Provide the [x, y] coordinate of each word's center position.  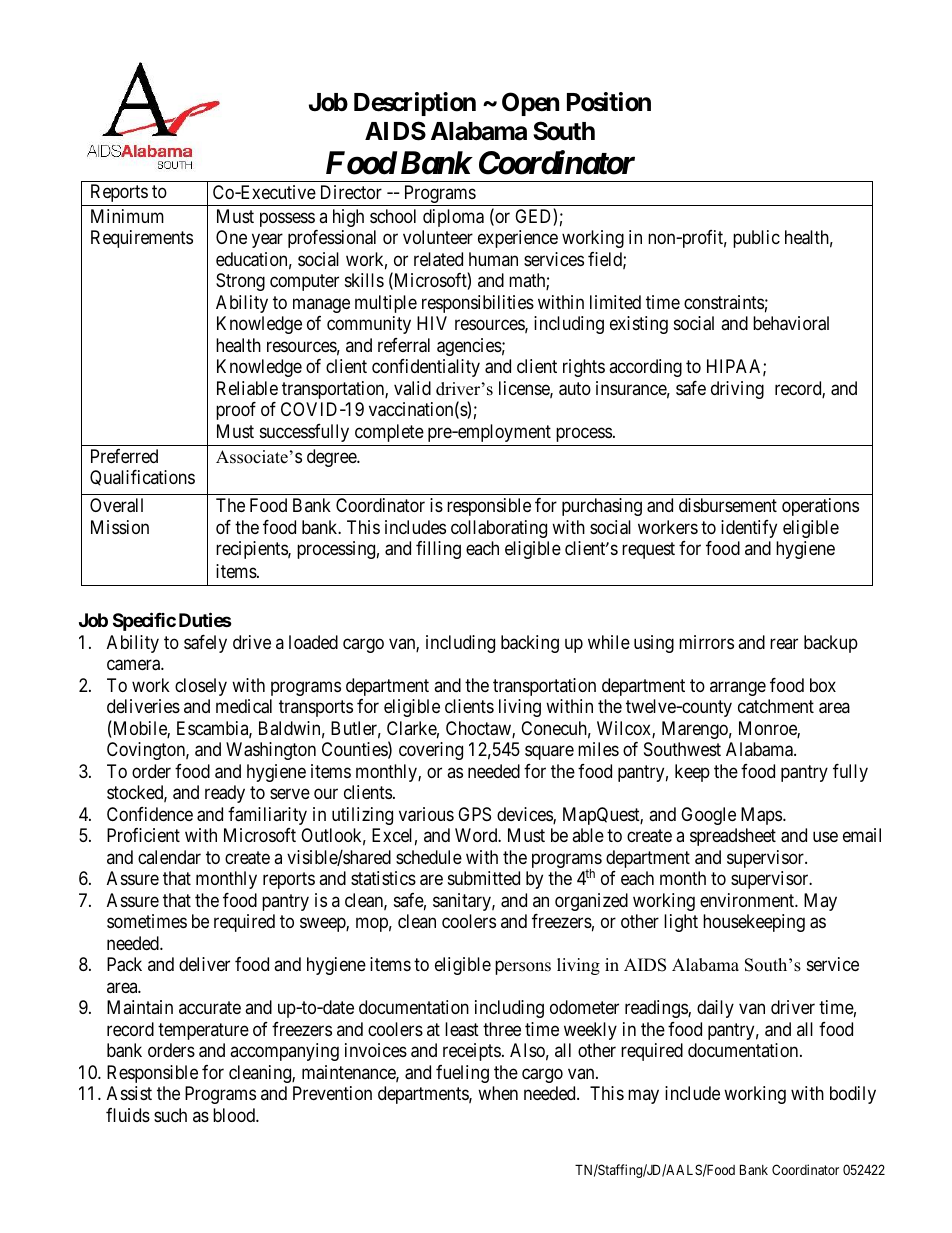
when [498, 1093]
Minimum [127, 216]
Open [530, 104]
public [756, 239]
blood [235, 1115]
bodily [853, 1095]
